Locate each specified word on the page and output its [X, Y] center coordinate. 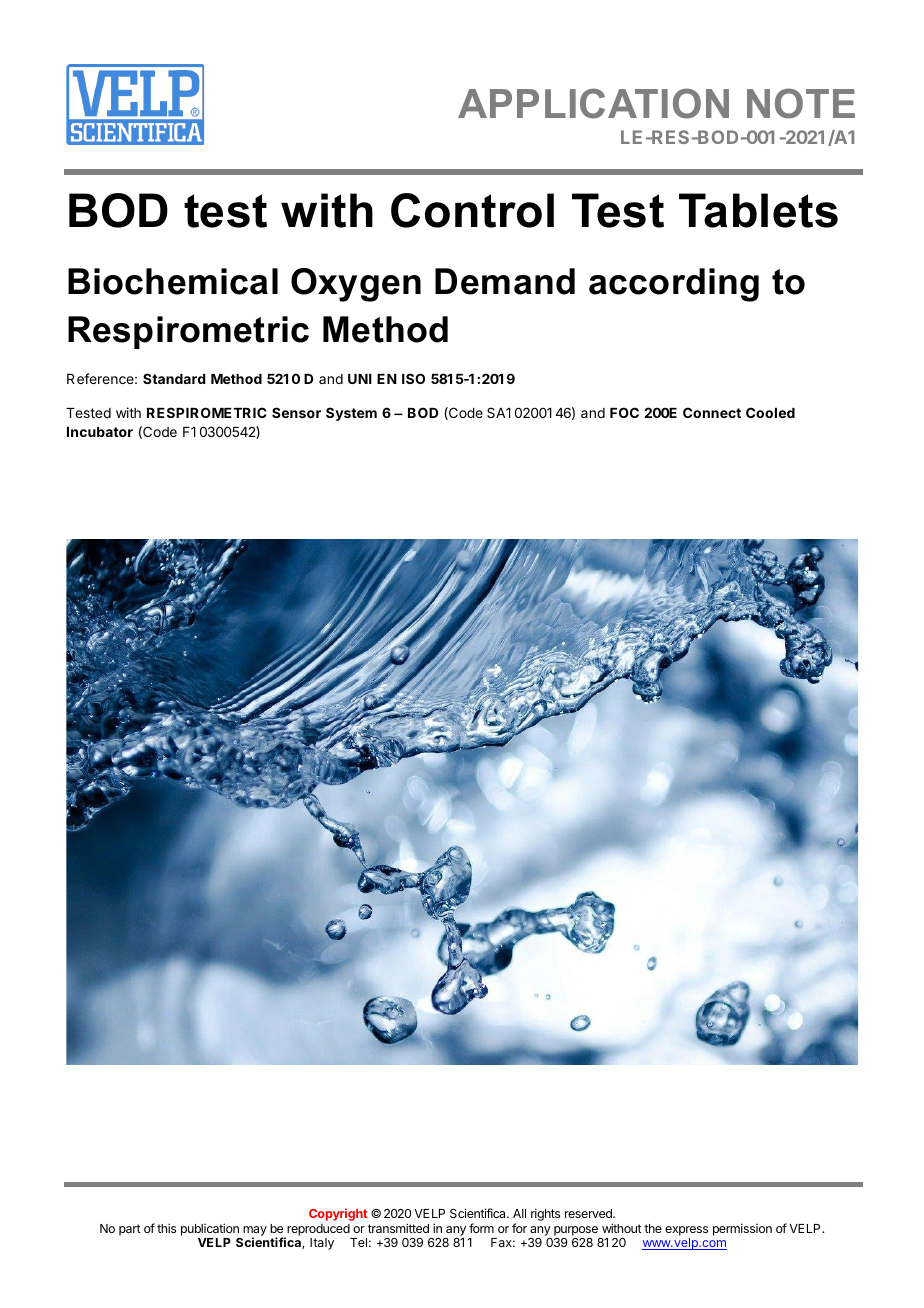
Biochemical [173, 281]
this [166, 1228]
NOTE [801, 103]
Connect [712, 412]
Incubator [100, 432]
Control [472, 210]
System [351, 414]
